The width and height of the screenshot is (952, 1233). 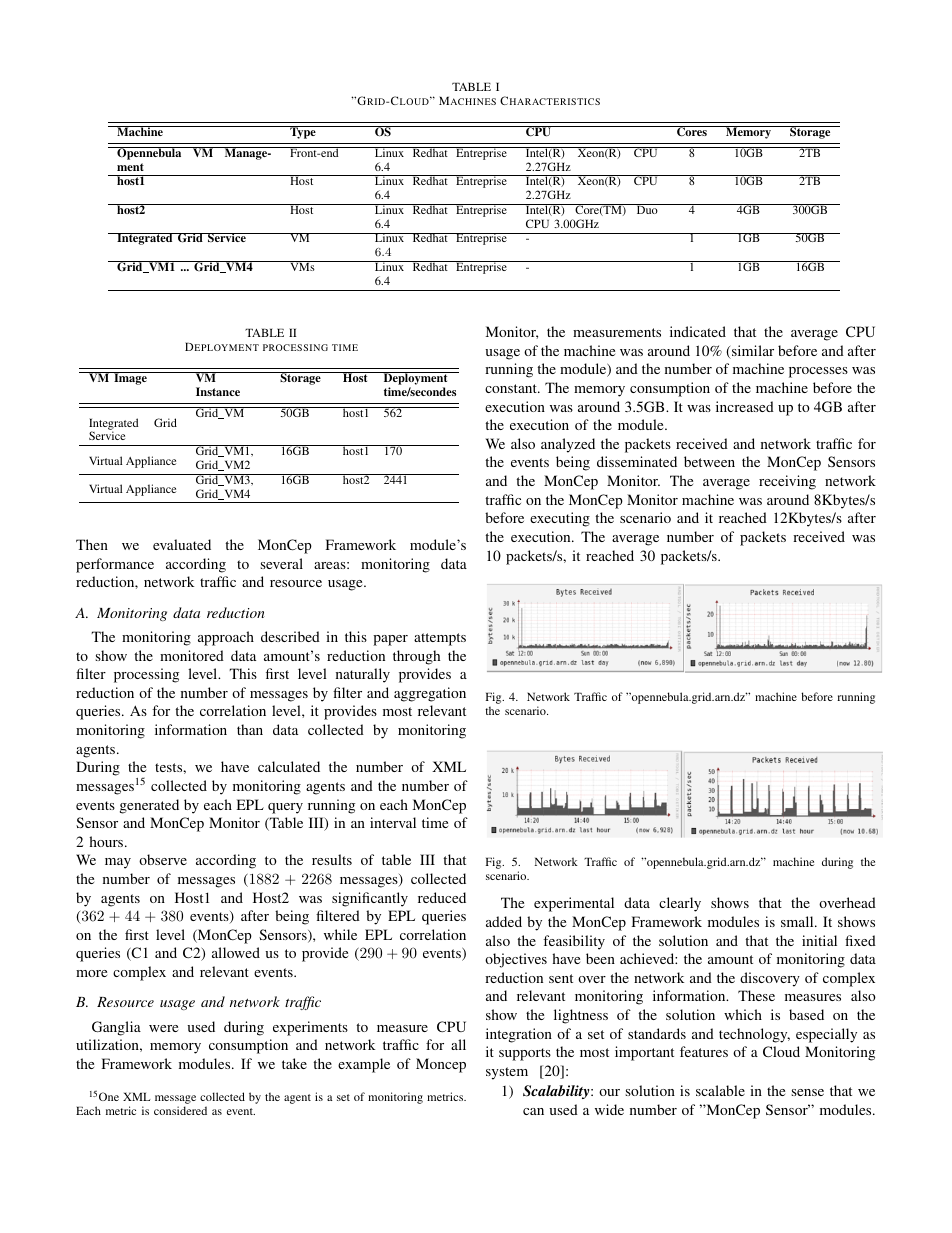 I want to click on small, so click(x=798, y=921).
